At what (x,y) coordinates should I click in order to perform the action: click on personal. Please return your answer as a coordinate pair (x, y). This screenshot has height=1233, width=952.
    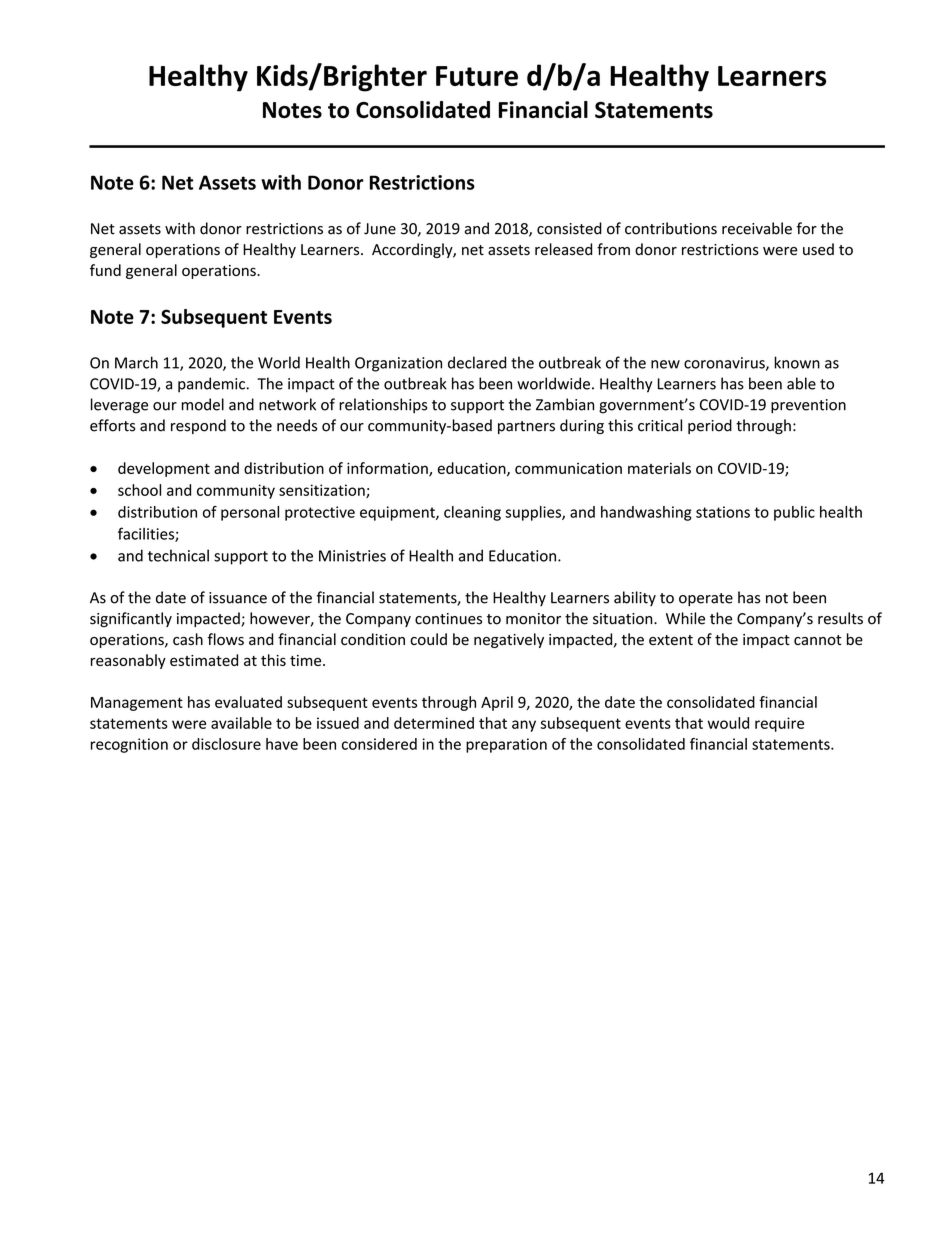
    Looking at the image, I should click on (250, 513).
